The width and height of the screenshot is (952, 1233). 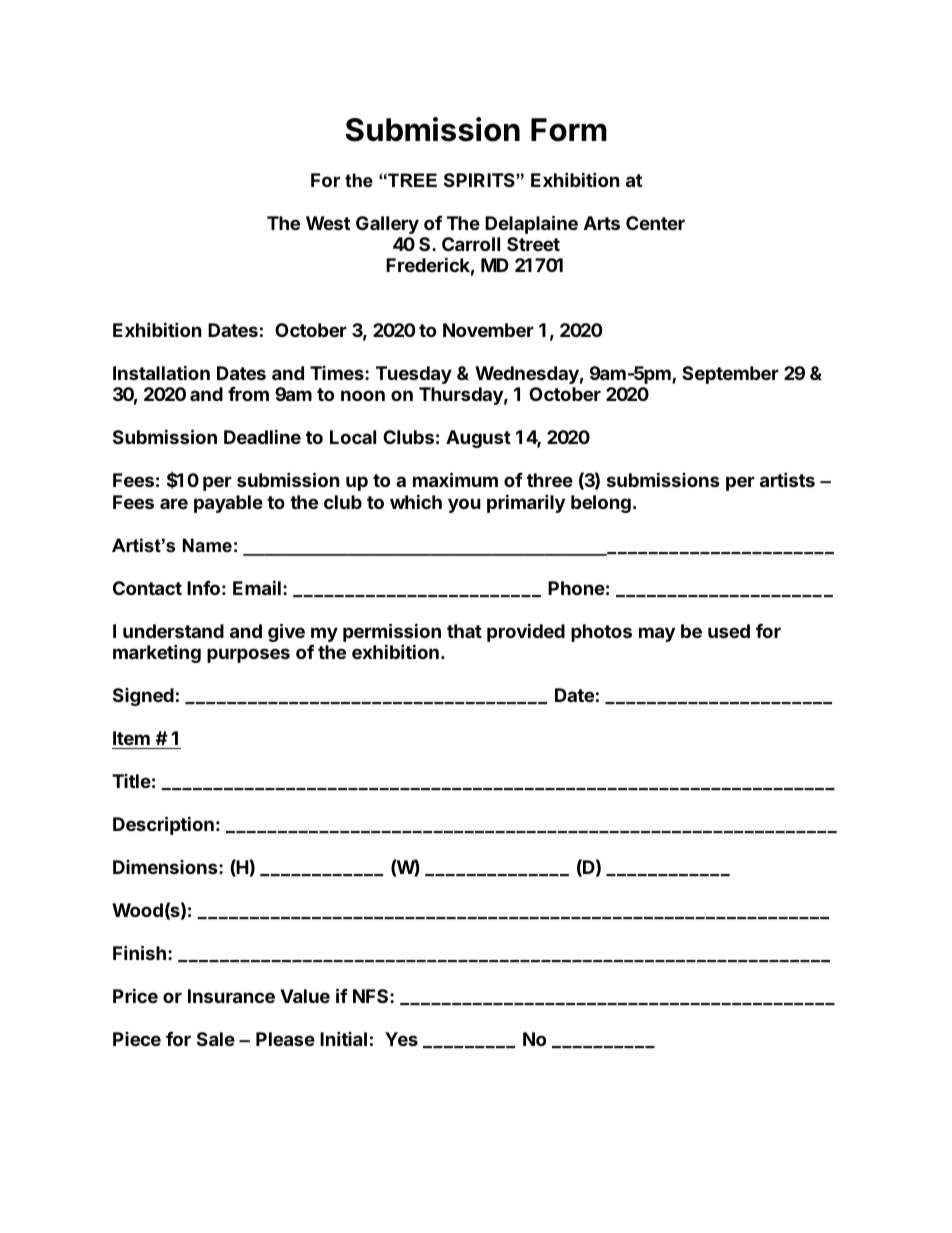 I want to click on permission, so click(x=392, y=632).
